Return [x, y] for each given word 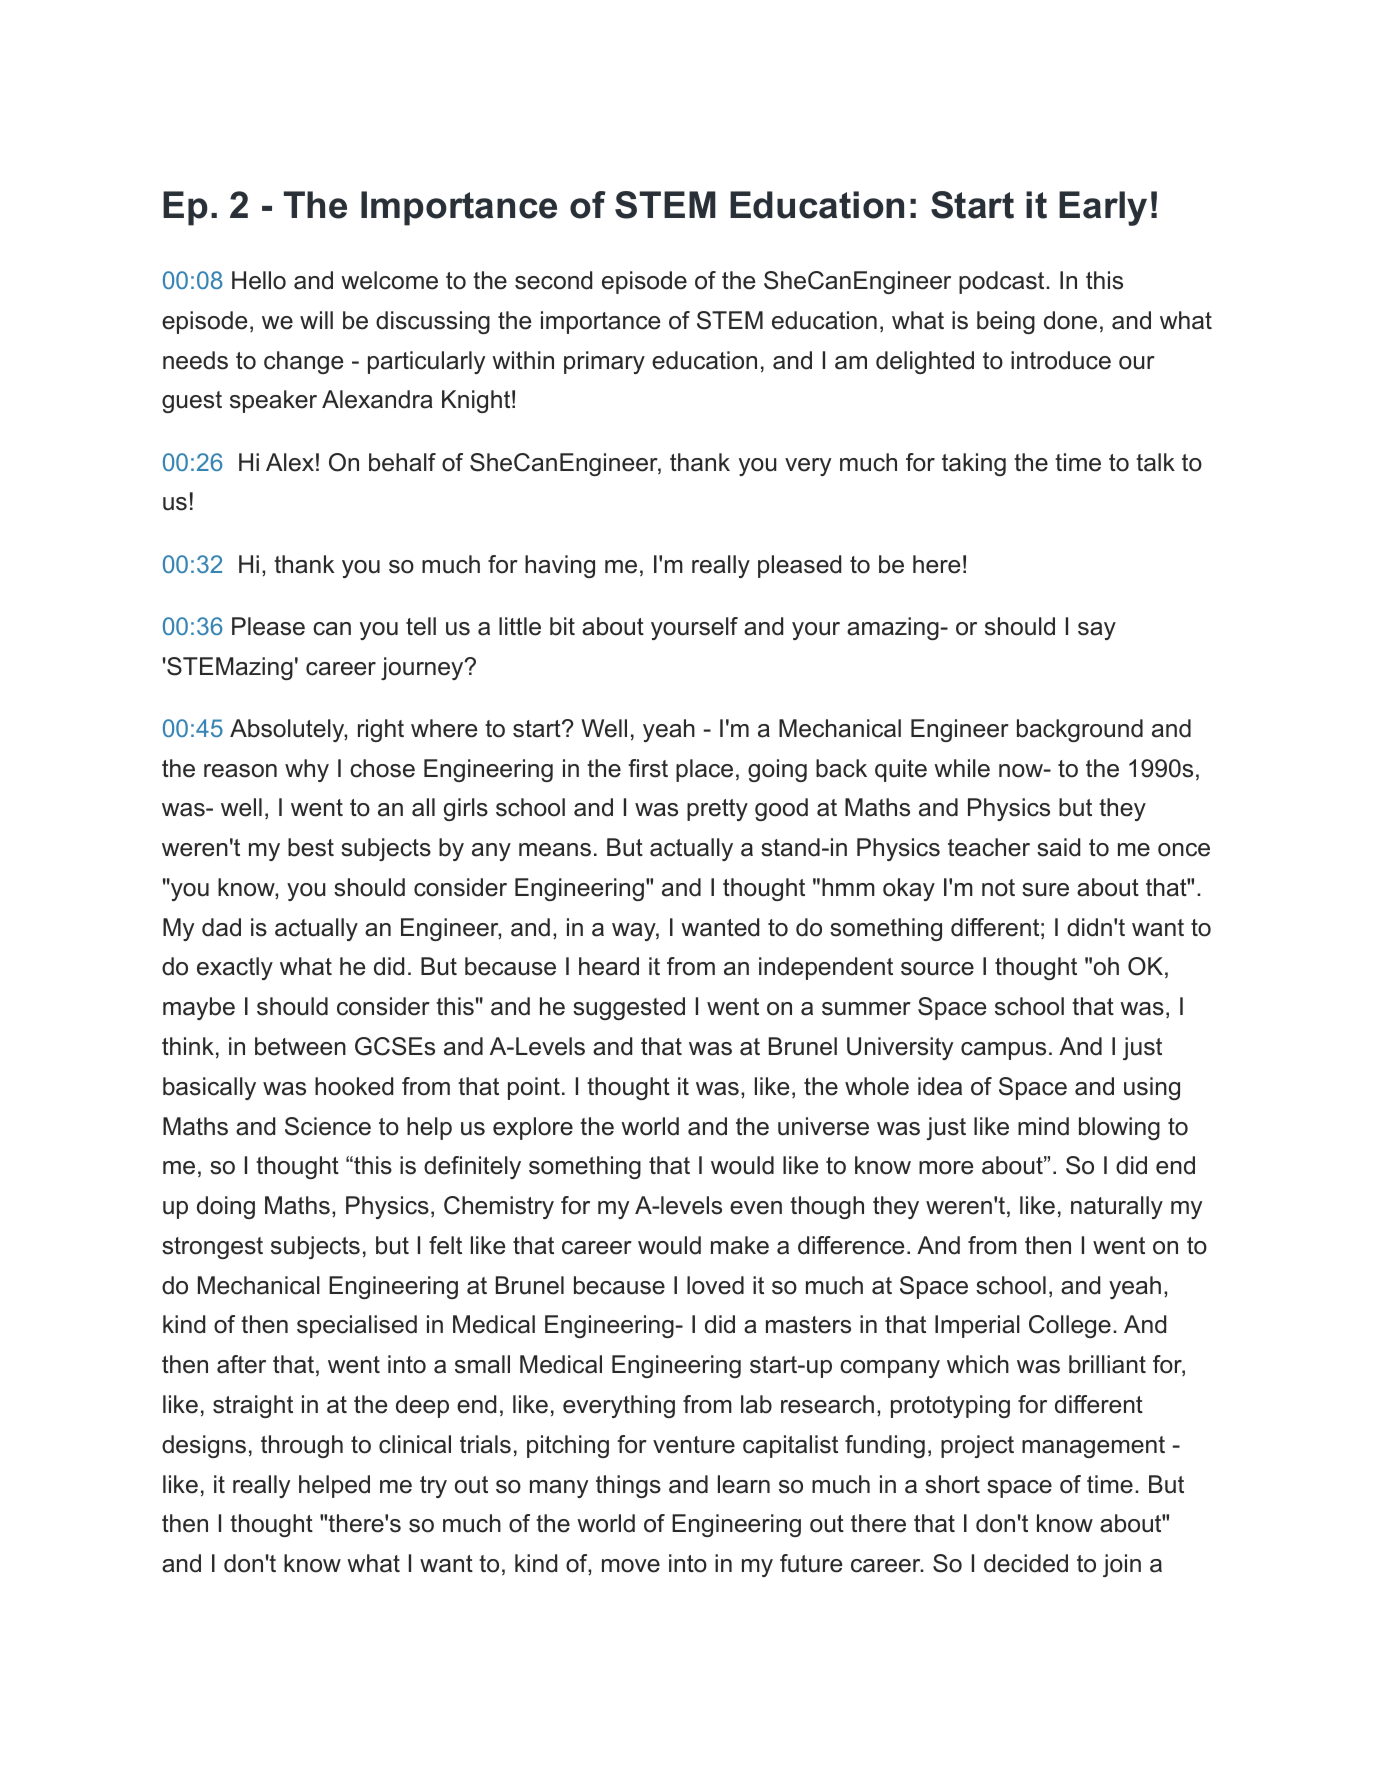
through [302, 1446]
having [560, 566]
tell [421, 626]
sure [1045, 890]
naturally [1117, 1207]
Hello [259, 280]
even [756, 1208]
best [311, 847]
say [1097, 631]
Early [1103, 208]
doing [226, 1207]
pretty [717, 810]
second [553, 280]
